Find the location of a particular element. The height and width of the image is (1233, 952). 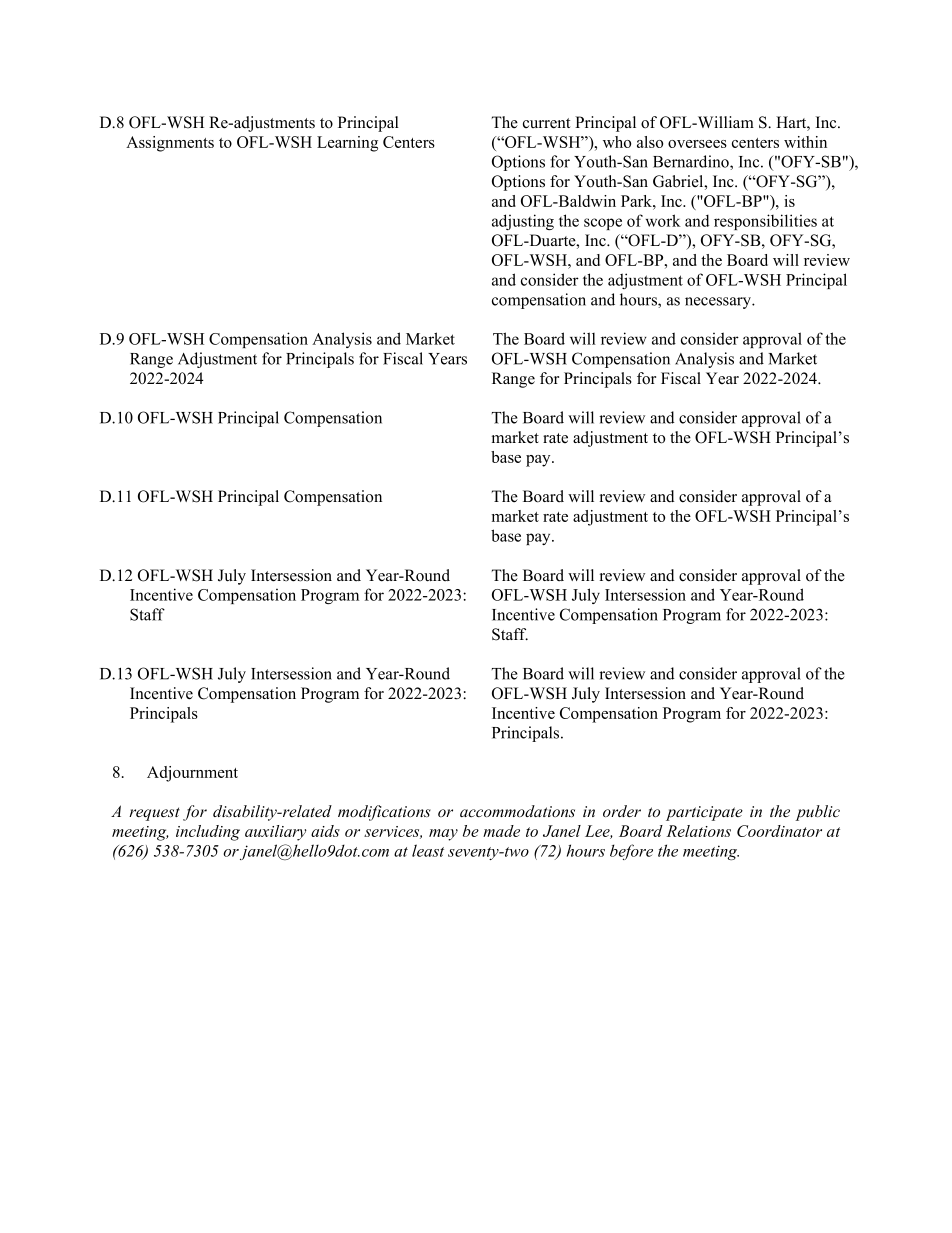

including is located at coordinates (208, 833).
